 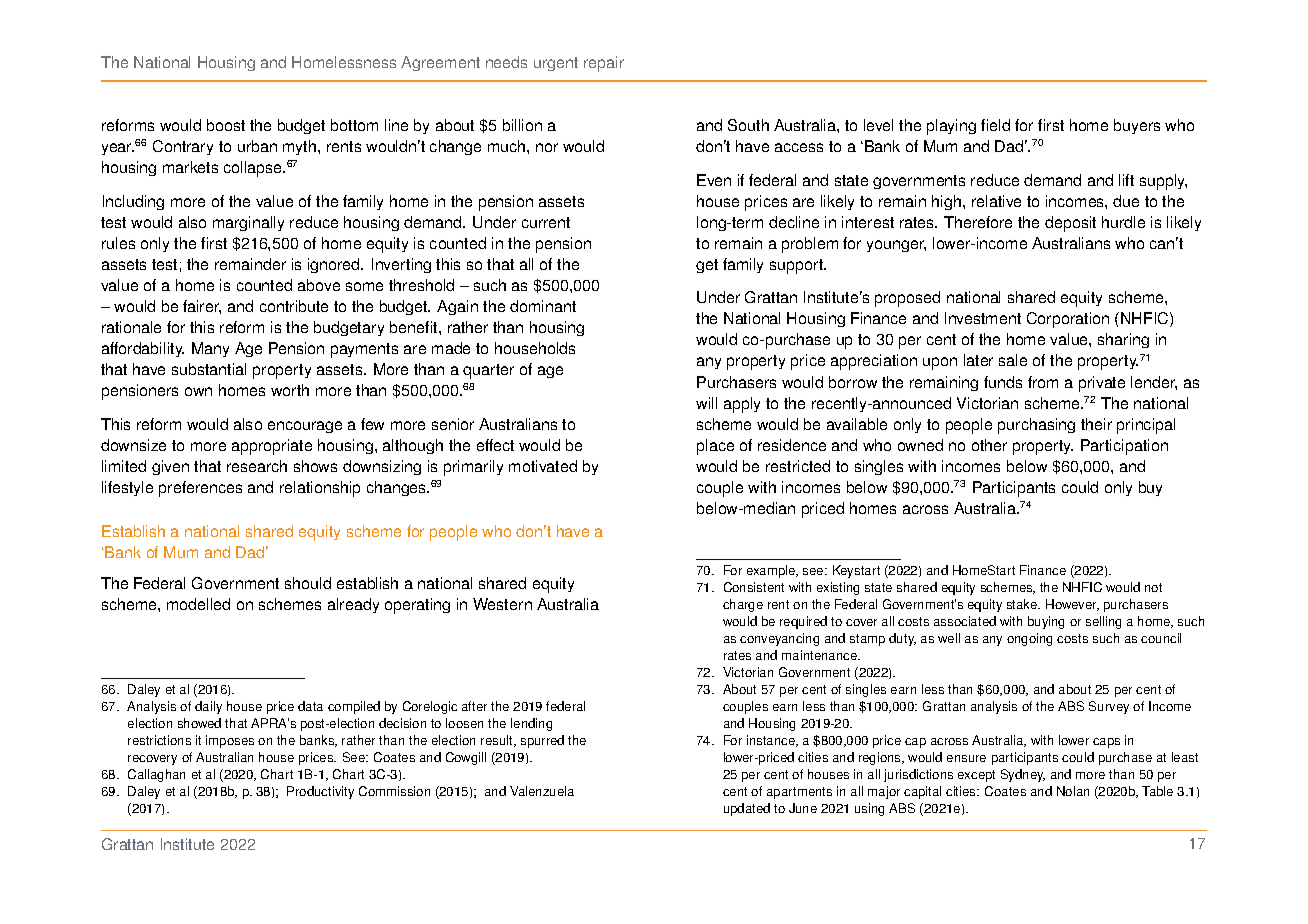 What do you see at coordinates (772, 571) in the screenshot?
I see `example` at bounding box center [772, 571].
